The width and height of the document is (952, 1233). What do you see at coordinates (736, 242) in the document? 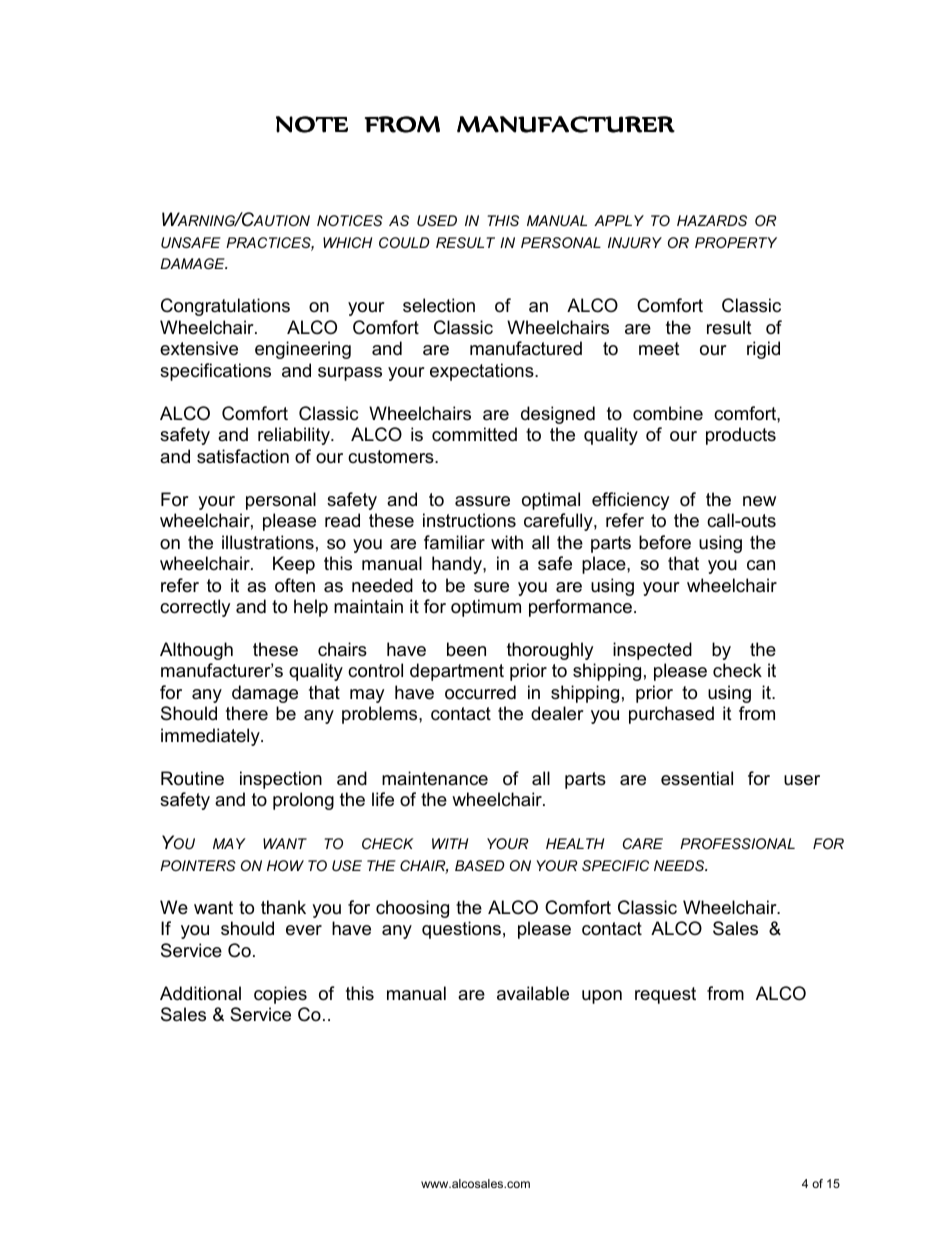
I see `PROPERTY` at bounding box center [736, 242].
